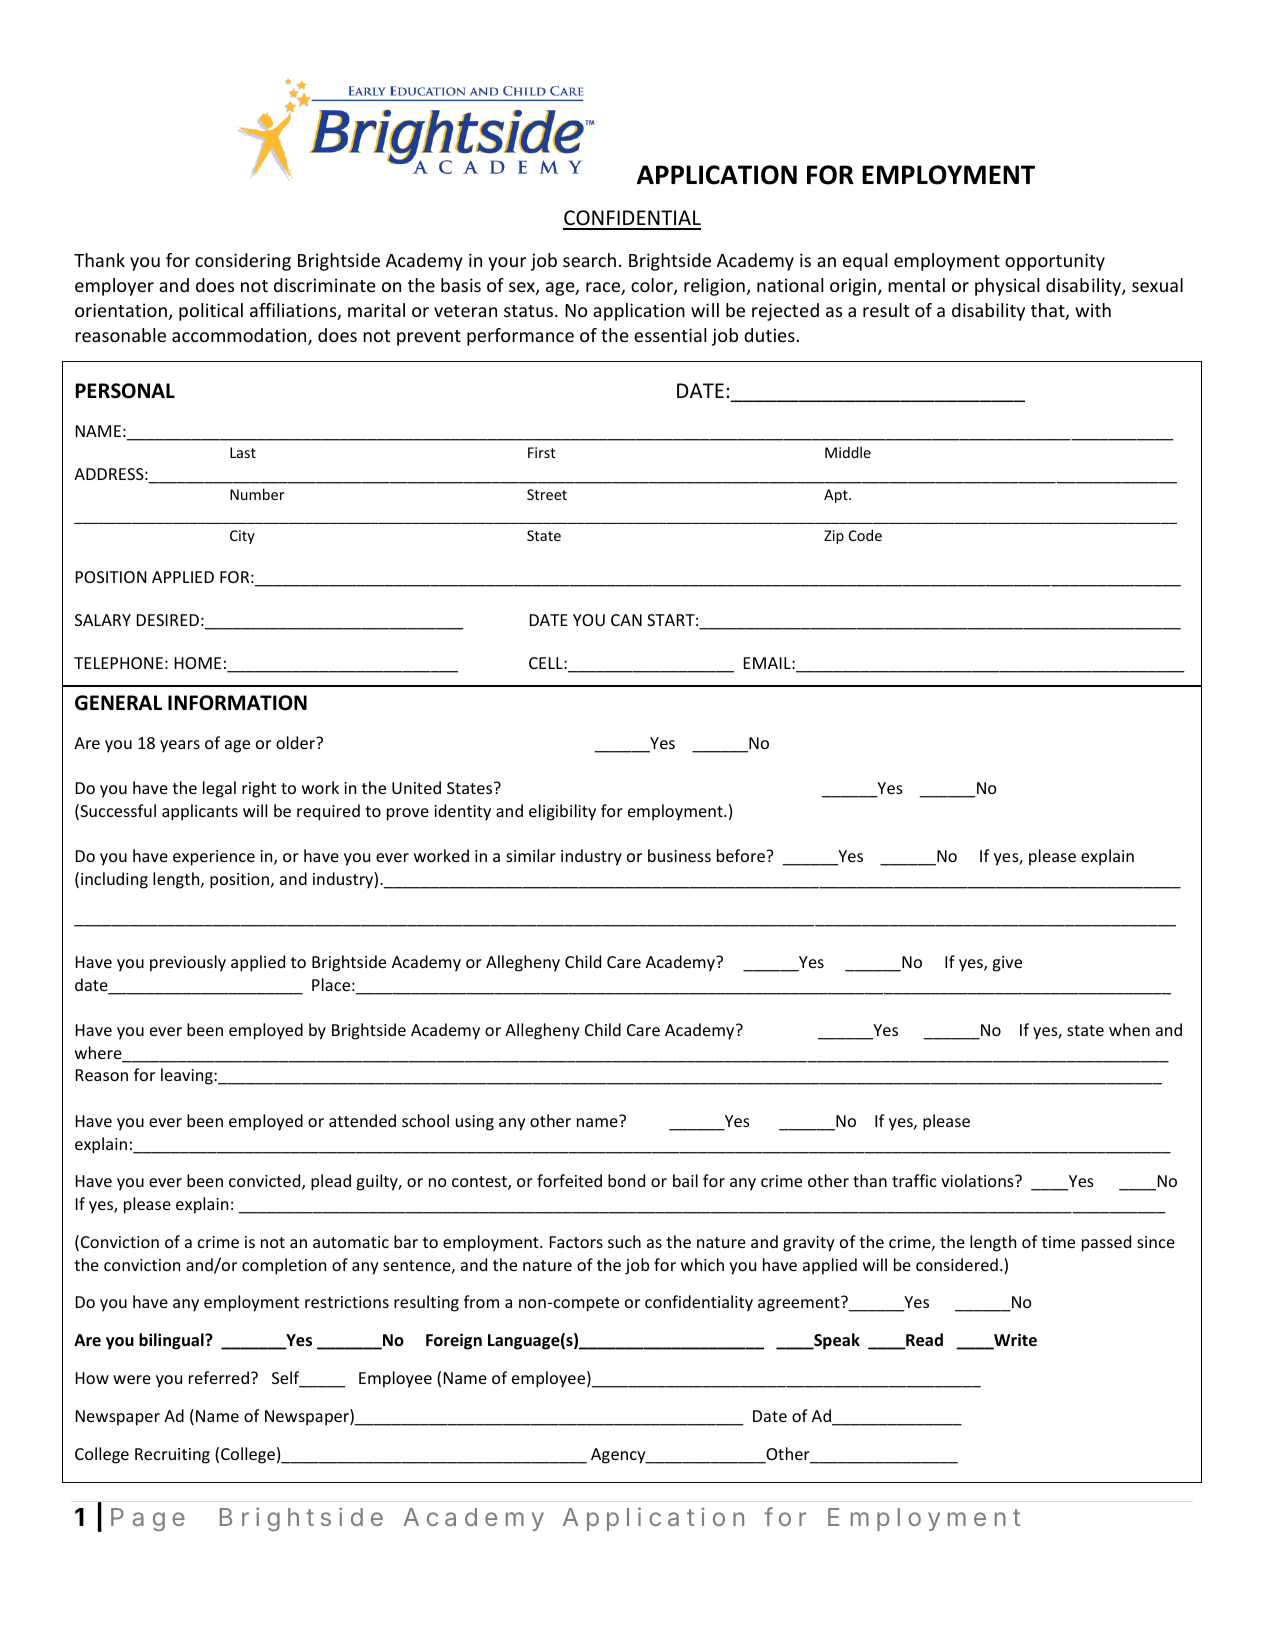 The width and height of the screenshot is (1264, 1635). I want to click on business, so click(679, 855).
